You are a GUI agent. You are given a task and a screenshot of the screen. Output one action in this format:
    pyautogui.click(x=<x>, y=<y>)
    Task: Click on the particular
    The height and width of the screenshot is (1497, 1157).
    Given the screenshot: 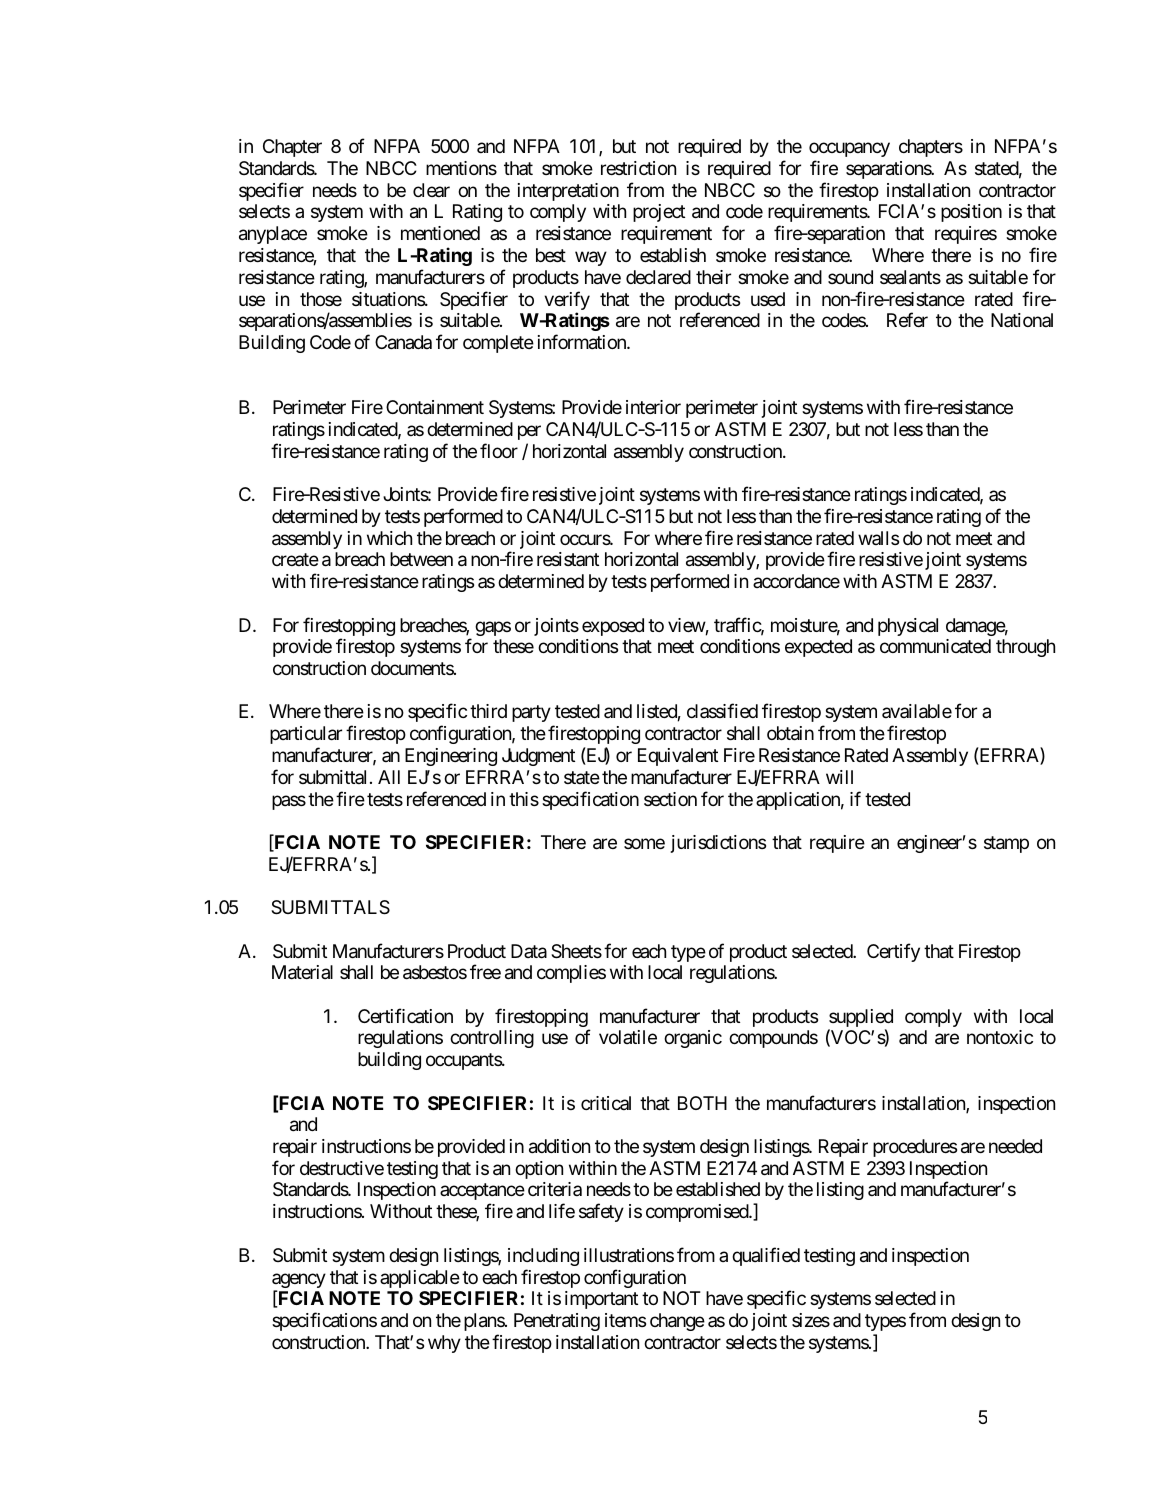 What is the action you would take?
    pyautogui.click(x=306, y=735)
